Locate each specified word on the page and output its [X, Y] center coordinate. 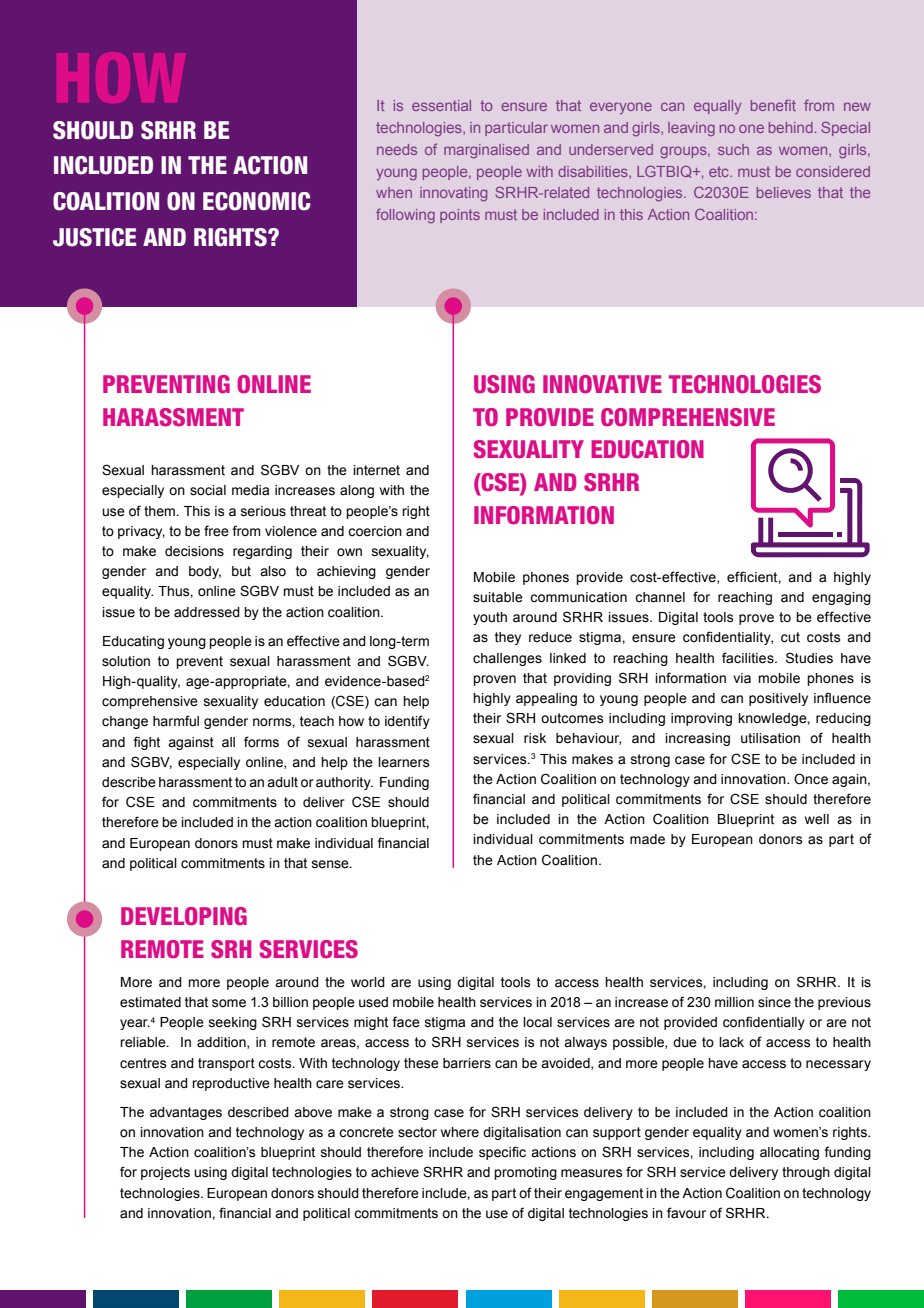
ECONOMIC [257, 201]
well [817, 819]
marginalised [486, 151]
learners [404, 762]
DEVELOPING [184, 916]
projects [165, 1173]
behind [791, 127]
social [208, 490]
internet [376, 470]
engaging [841, 598]
